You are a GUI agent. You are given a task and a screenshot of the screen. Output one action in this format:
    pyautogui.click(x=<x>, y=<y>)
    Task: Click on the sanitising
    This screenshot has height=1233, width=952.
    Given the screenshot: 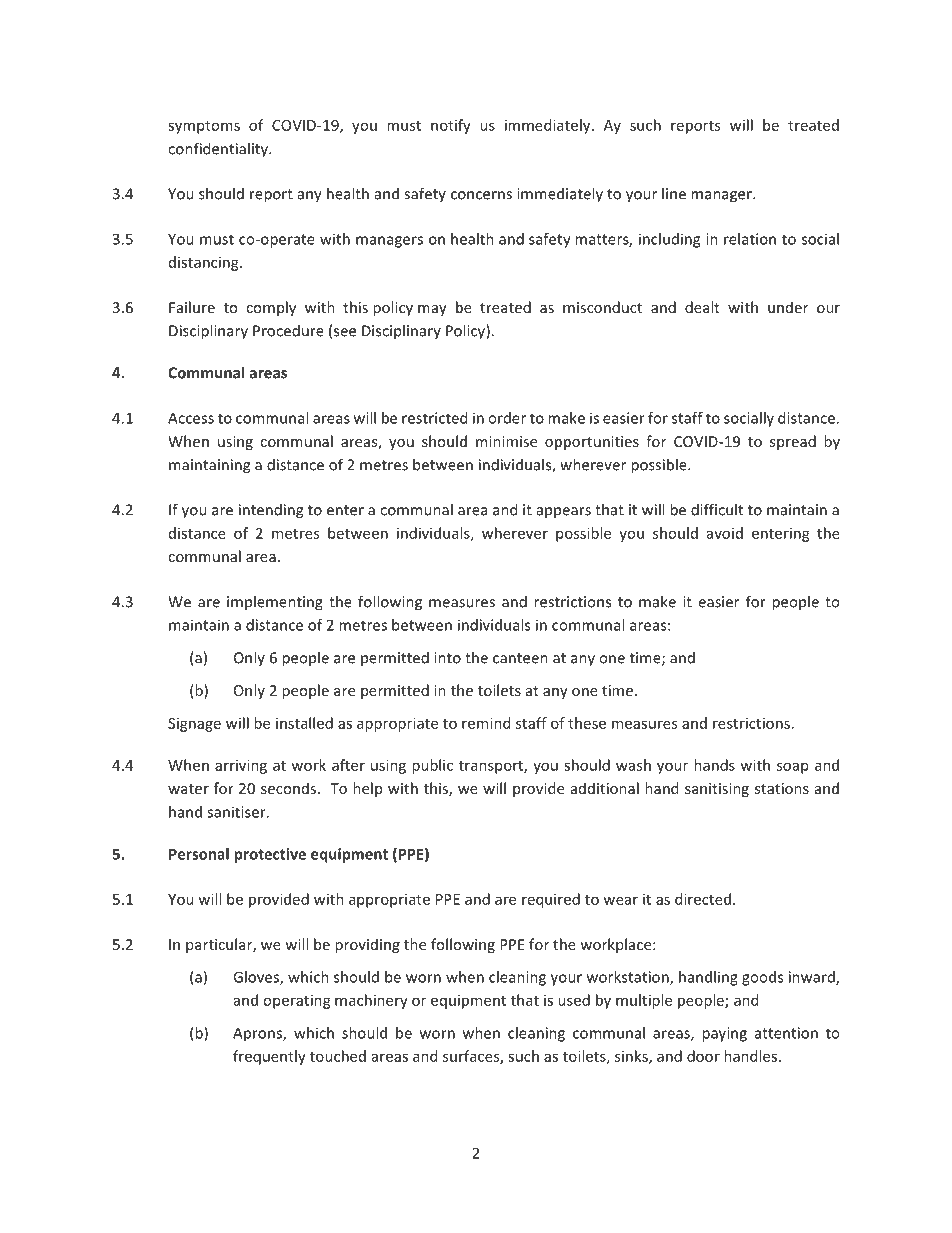 What is the action you would take?
    pyautogui.click(x=717, y=790)
